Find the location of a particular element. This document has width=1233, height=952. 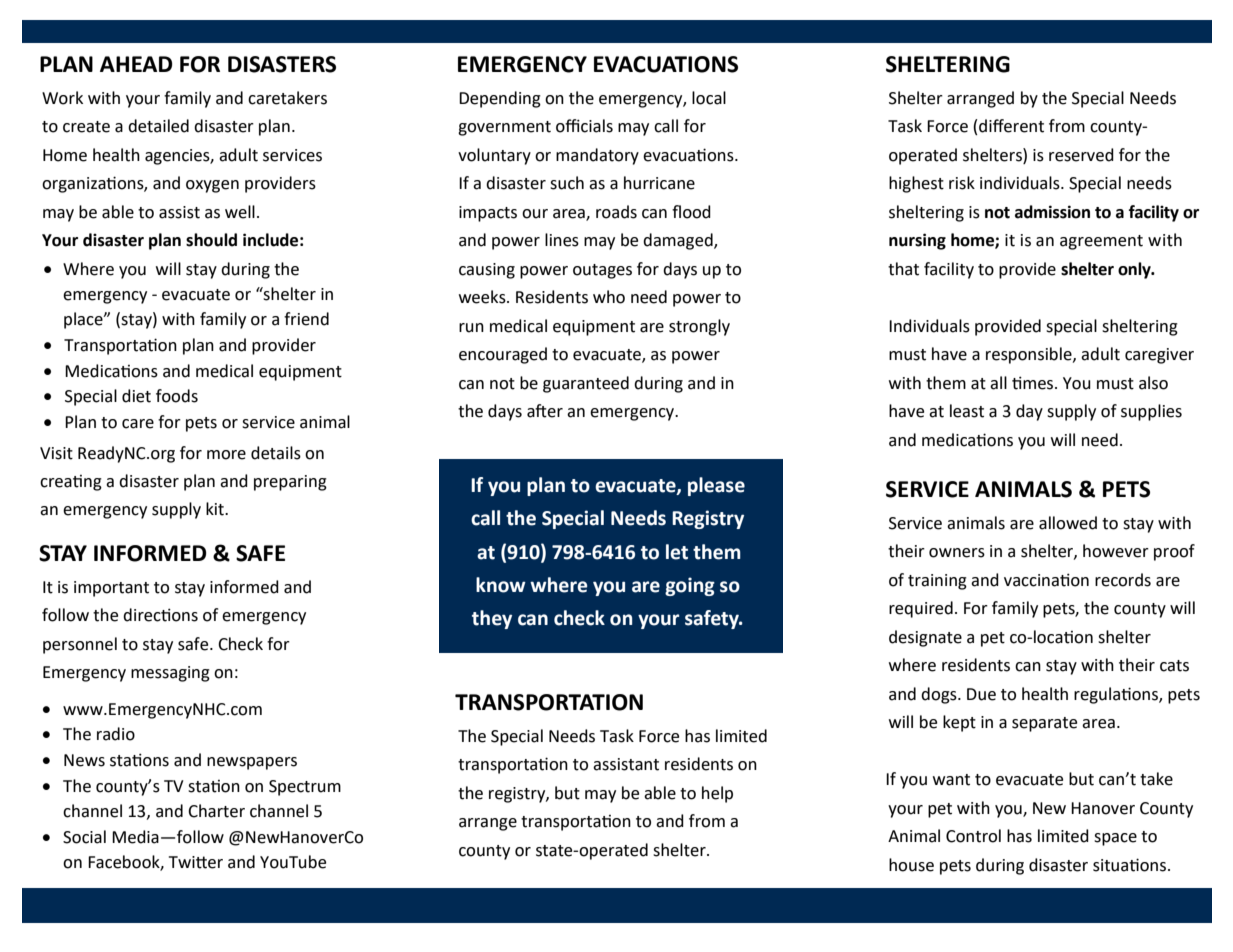

help is located at coordinates (717, 794).
